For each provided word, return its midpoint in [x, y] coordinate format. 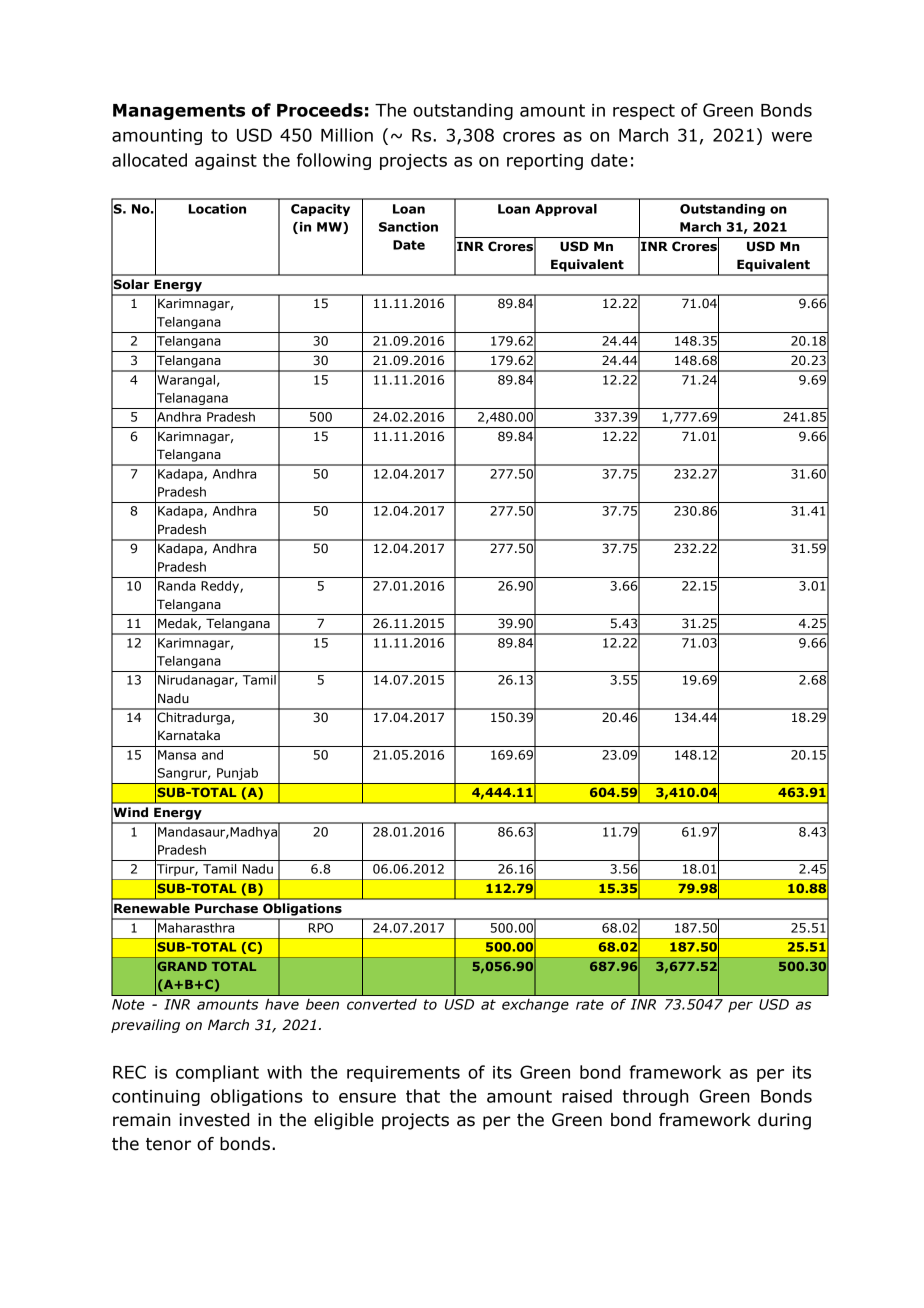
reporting [545, 162]
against [226, 162]
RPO [321, 928]
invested [214, 1120]
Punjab [237, 774]
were [792, 137]
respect [644, 112]
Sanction [408, 227]
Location [217, 209]
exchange [535, 1006]
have [282, 1004]
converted [382, 1004]
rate [590, 1004]
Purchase [226, 908]
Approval [566, 210]
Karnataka [189, 735]
